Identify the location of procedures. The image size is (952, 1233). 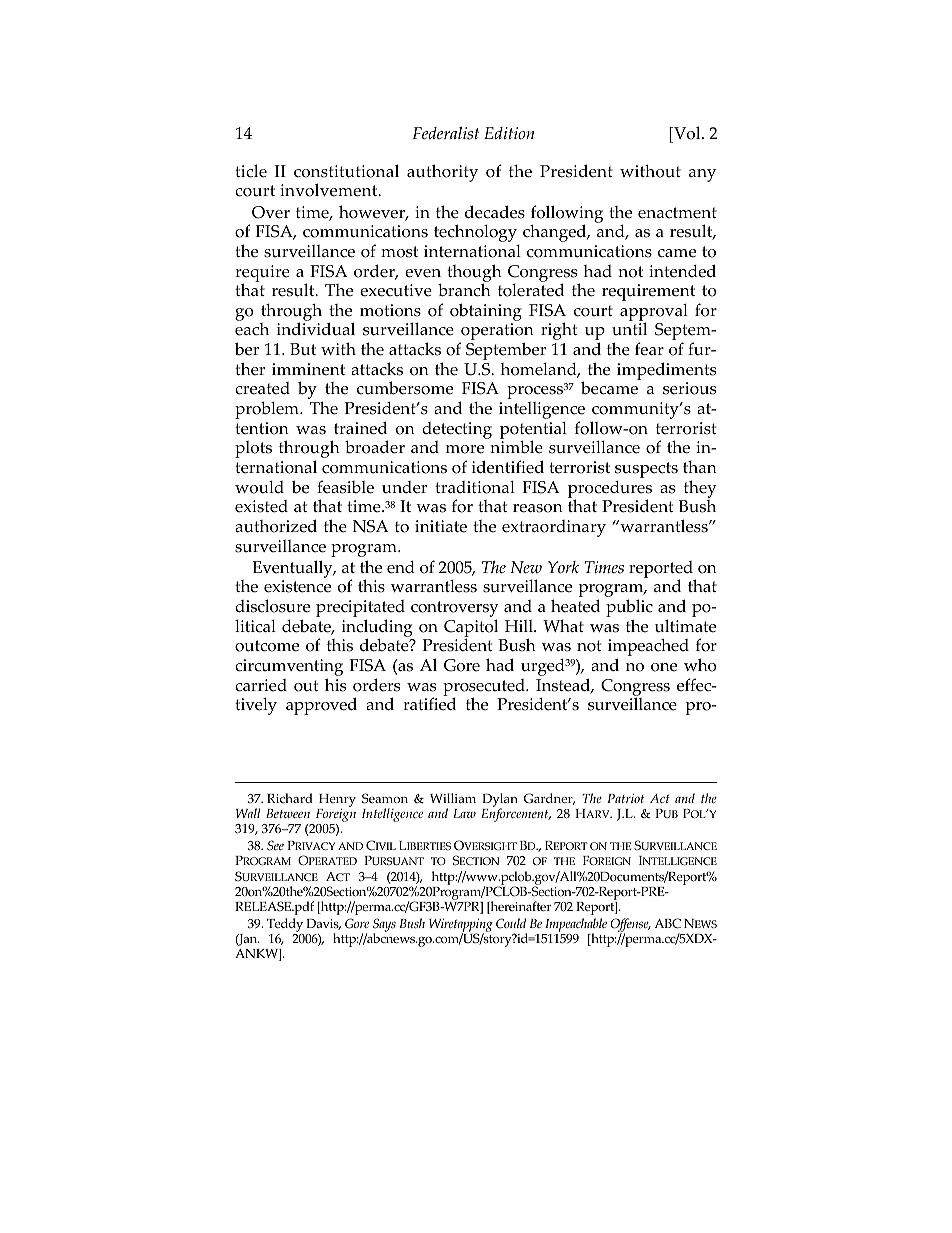
(610, 490).
